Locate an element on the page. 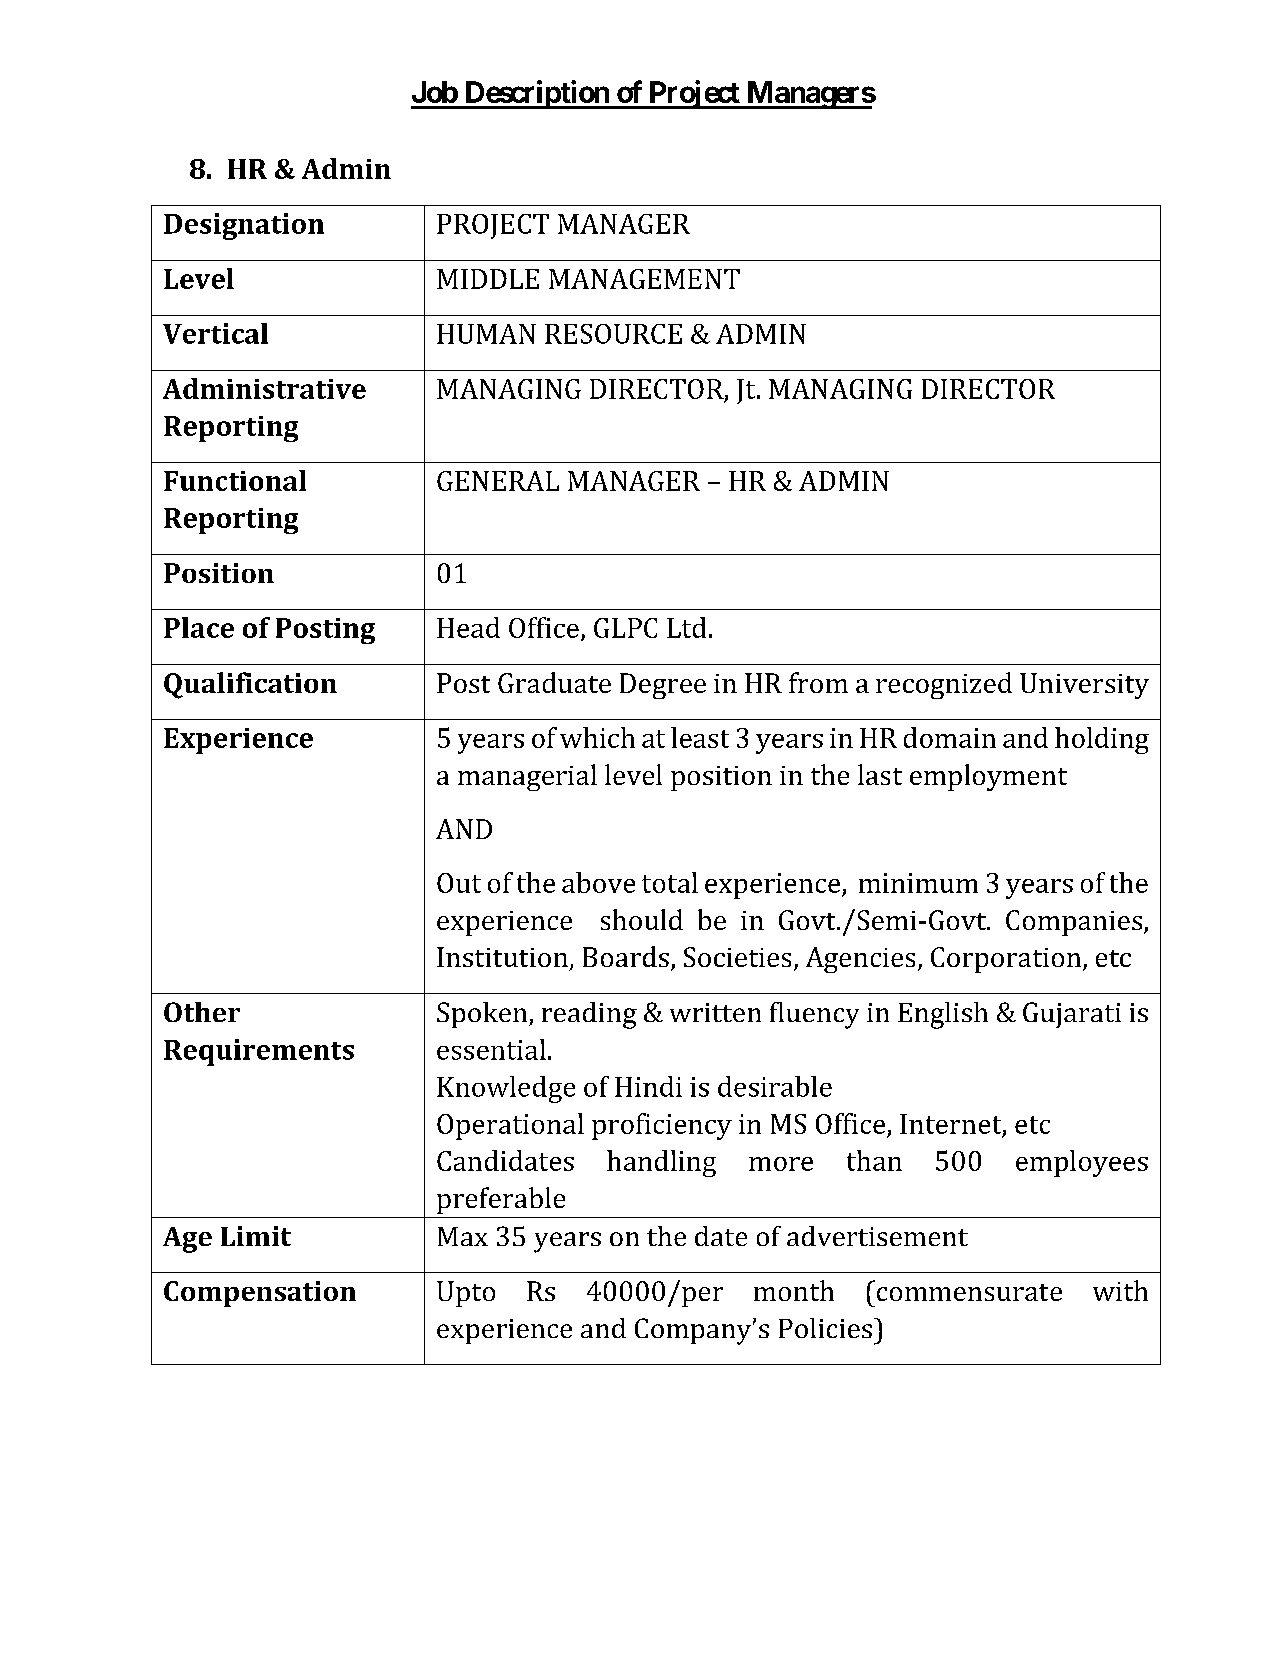  recognized is located at coordinates (944, 685).
